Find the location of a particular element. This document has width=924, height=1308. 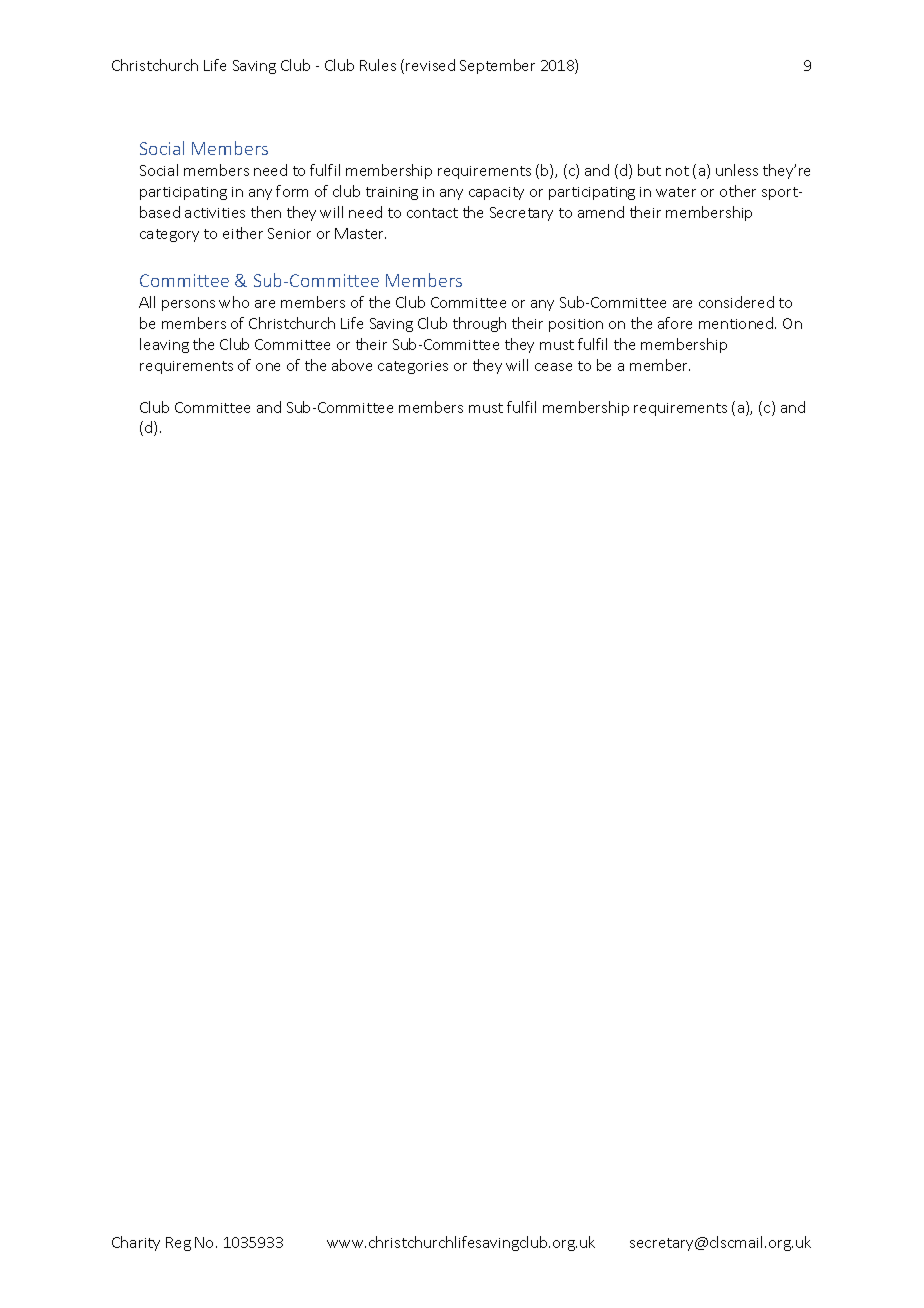

afore is located at coordinates (675, 323).
